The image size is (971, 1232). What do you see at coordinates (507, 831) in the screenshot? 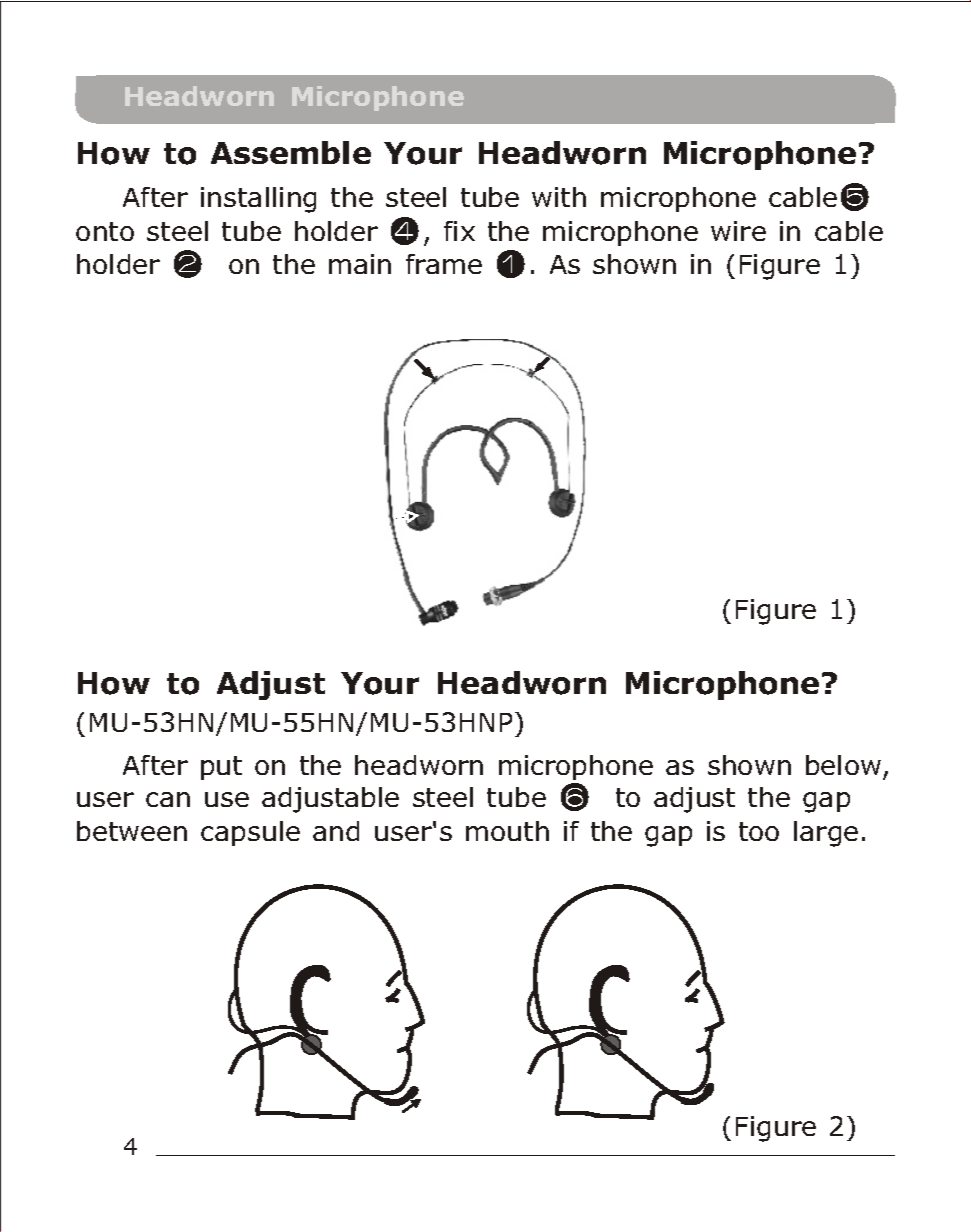
I see `mouth` at bounding box center [507, 831].
